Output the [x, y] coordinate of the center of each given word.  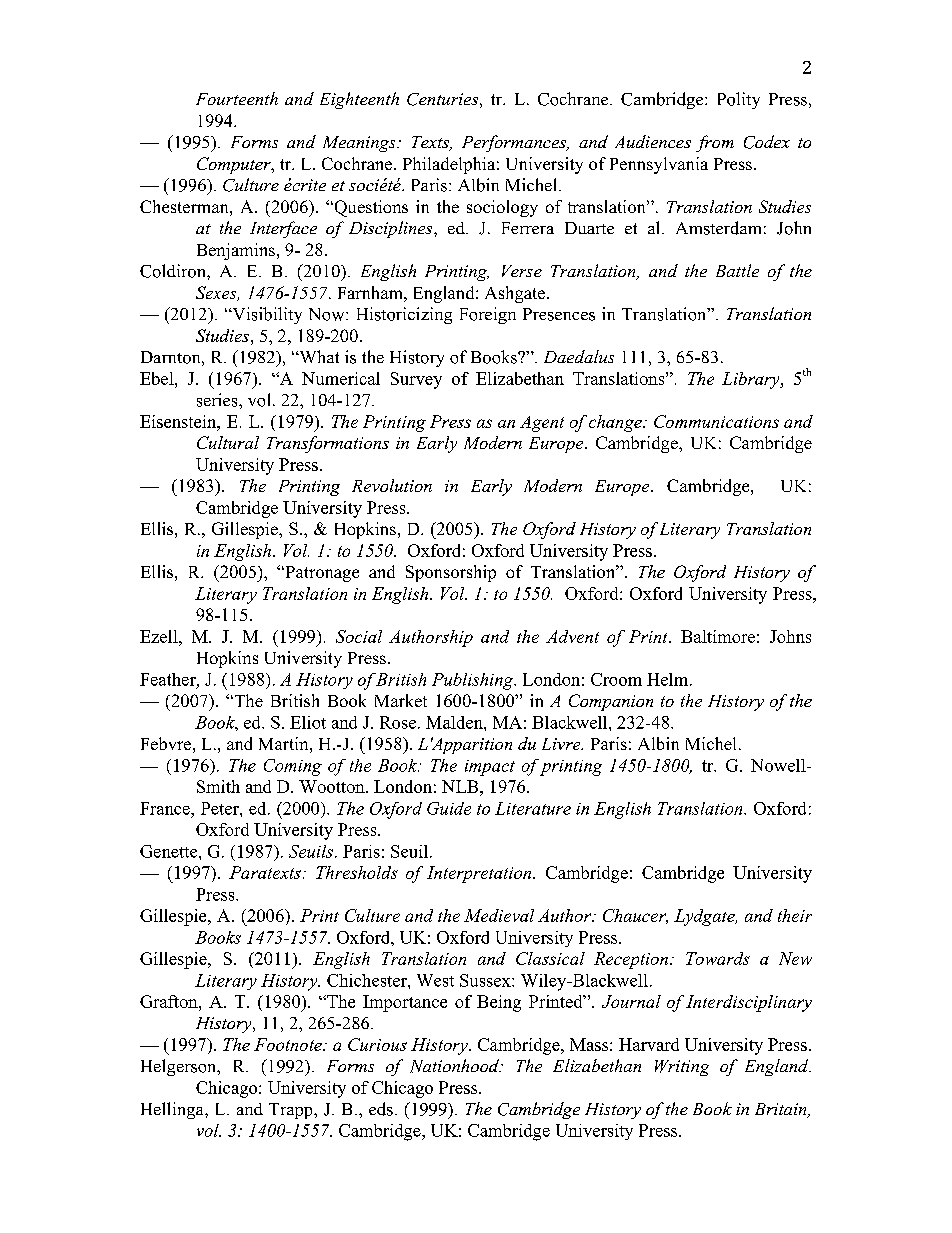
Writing [682, 1068]
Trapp [292, 1111]
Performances [515, 143]
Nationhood [455, 1066]
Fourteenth [237, 98]
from [715, 143]
